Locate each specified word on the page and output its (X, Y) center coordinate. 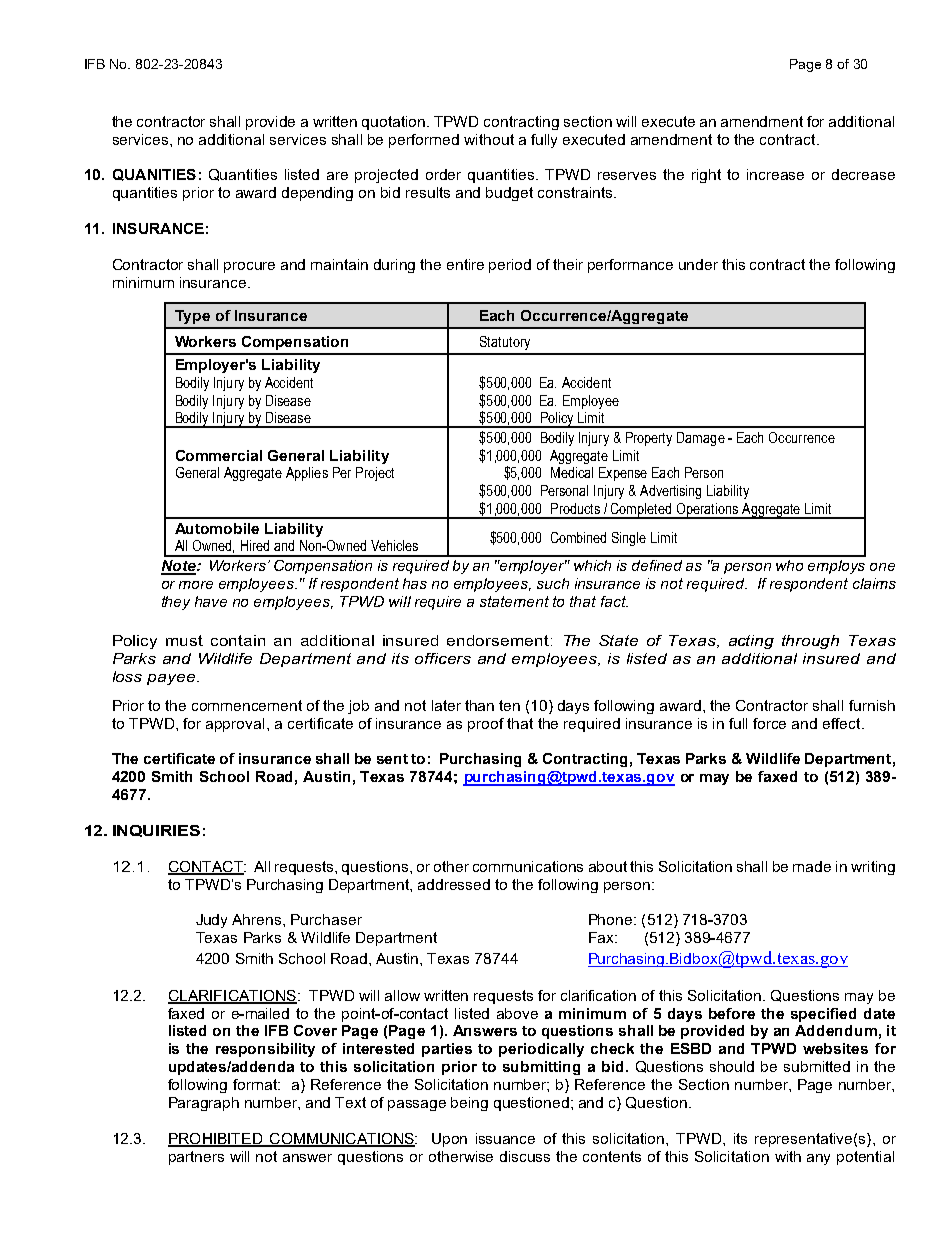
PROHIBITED (216, 1140)
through (810, 642)
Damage (701, 439)
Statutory (505, 343)
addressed (454, 884)
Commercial (219, 455)
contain (238, 640)
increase (775, 174)
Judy (211, 921)
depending (317, 194)
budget (509, 194)
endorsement (499, 640)
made (812, 866)
